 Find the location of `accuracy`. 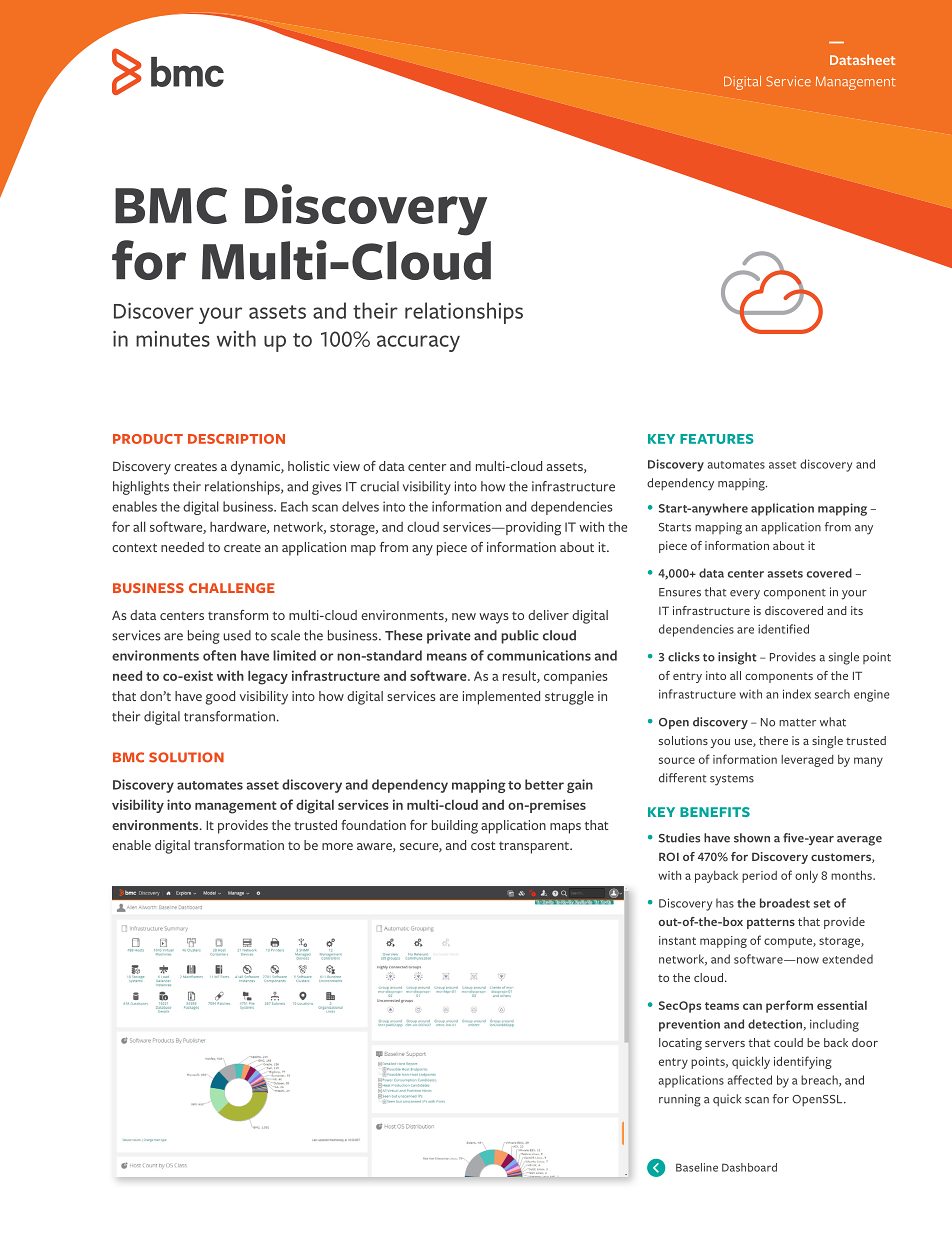

accuracy is located at coordinates (418, 343).
